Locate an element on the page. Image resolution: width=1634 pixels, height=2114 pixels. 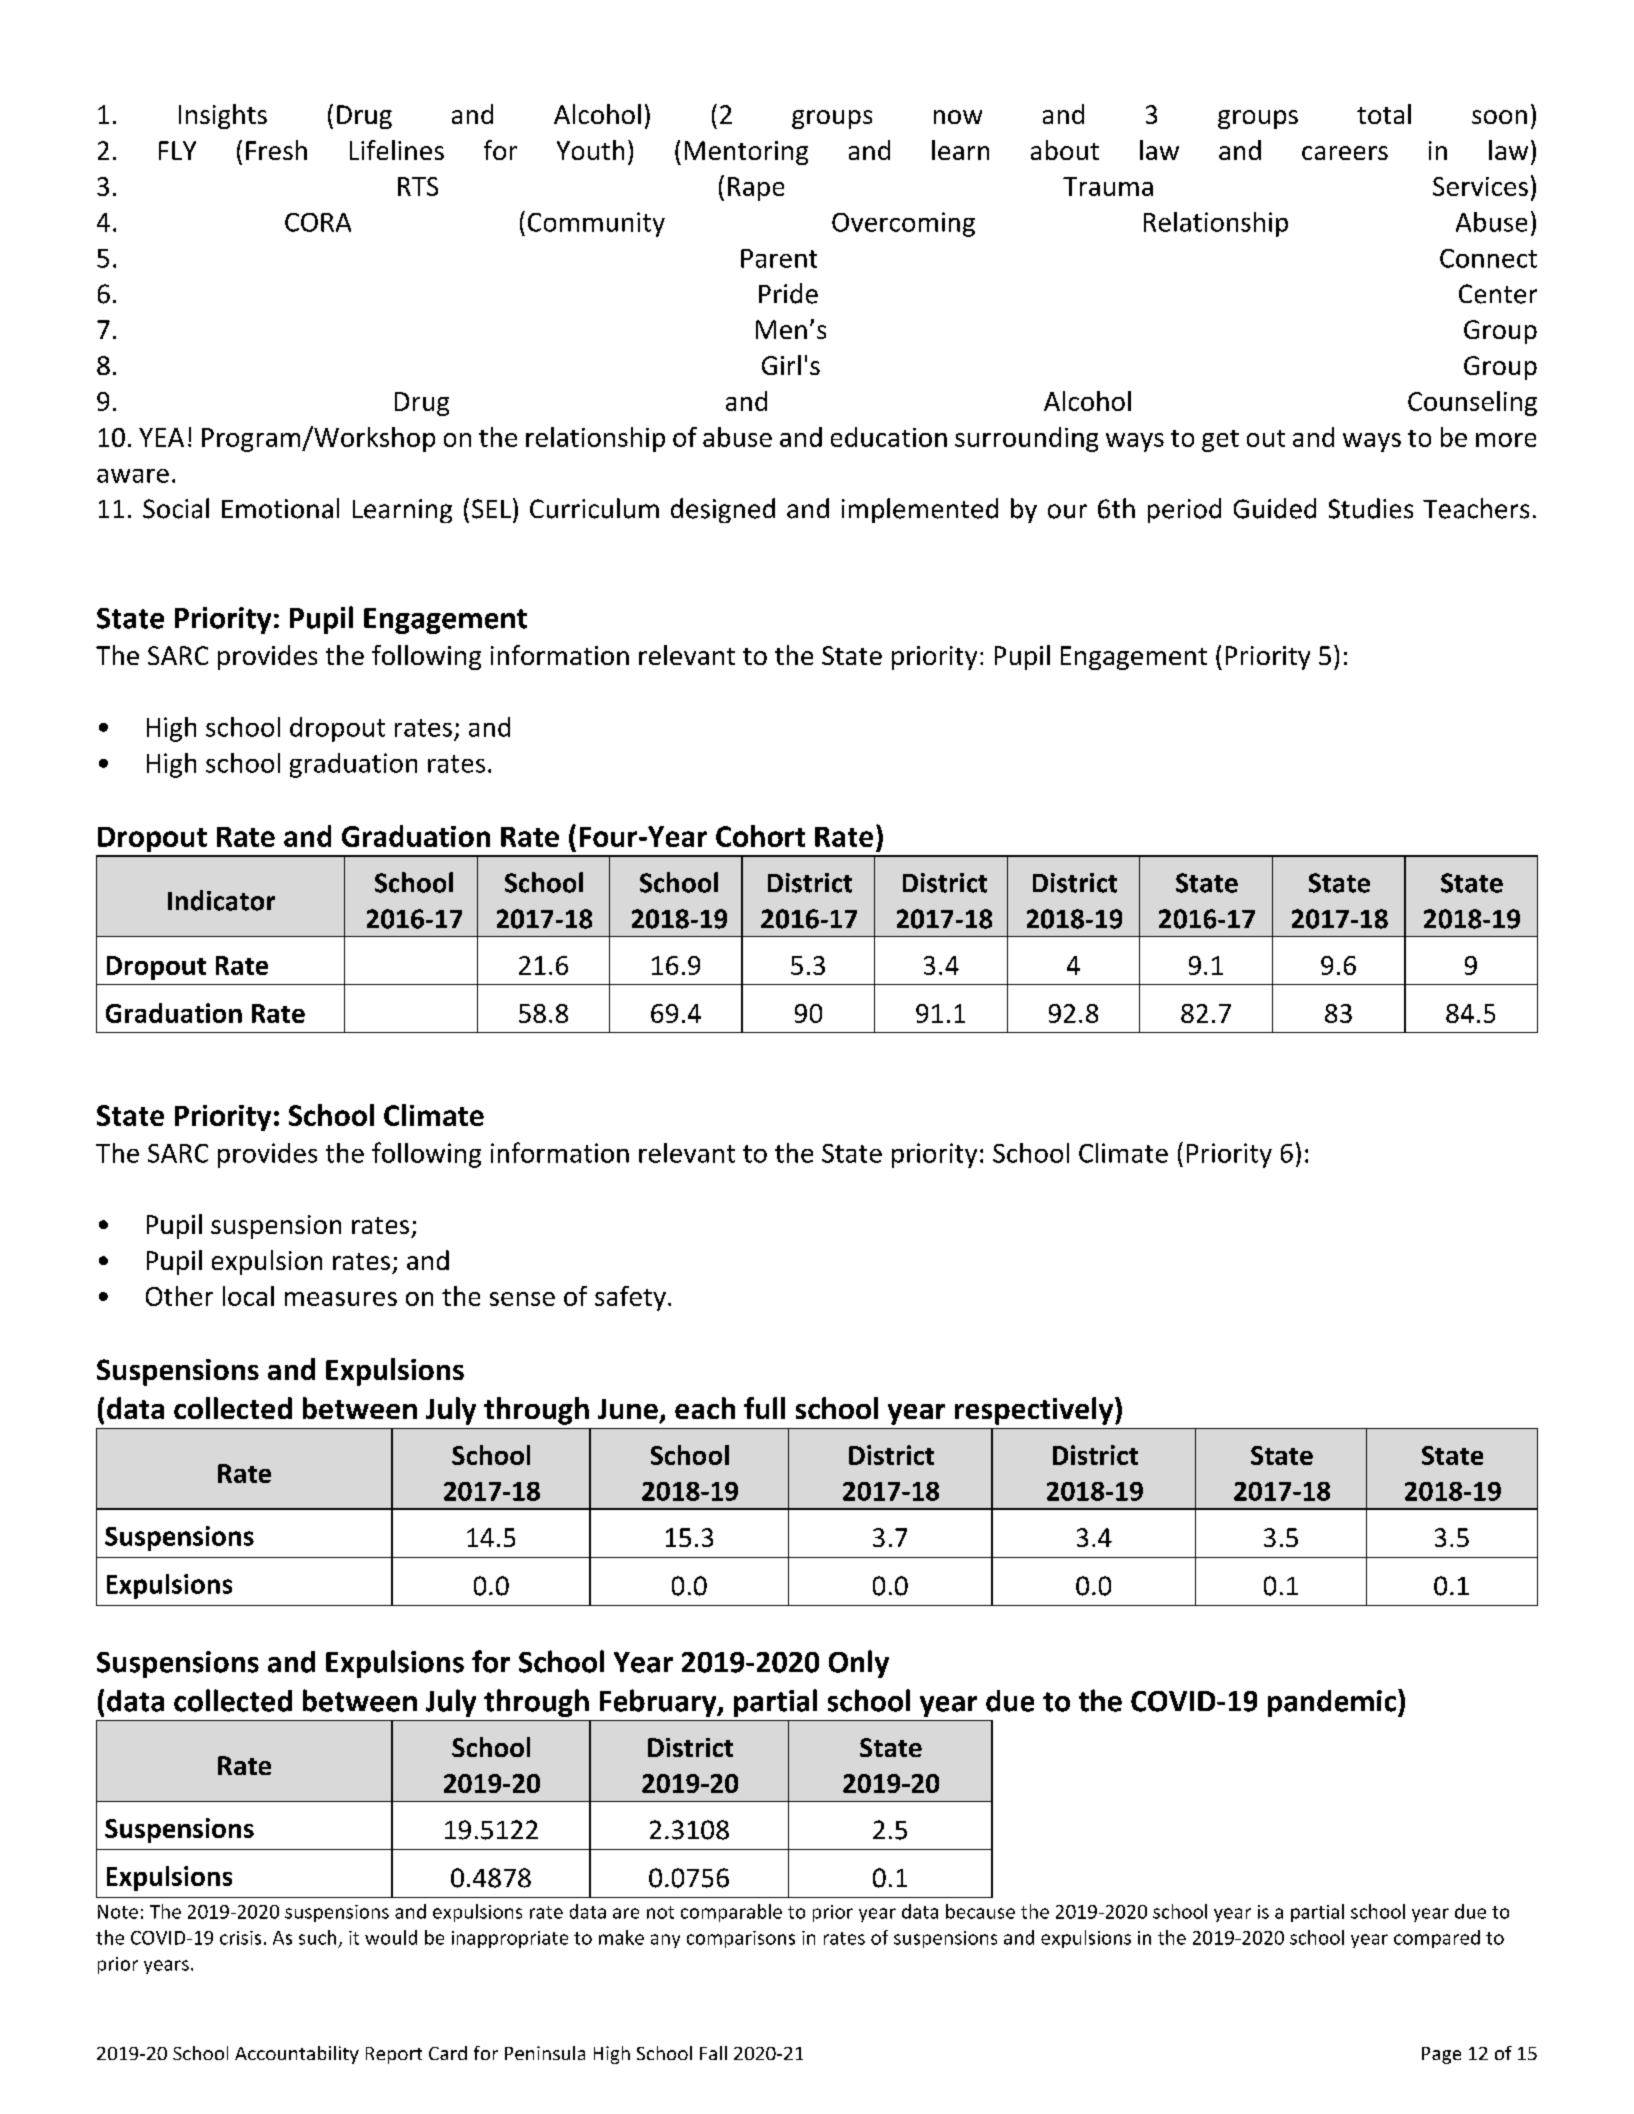
Accountability is located at coordinates (297, 2055).
